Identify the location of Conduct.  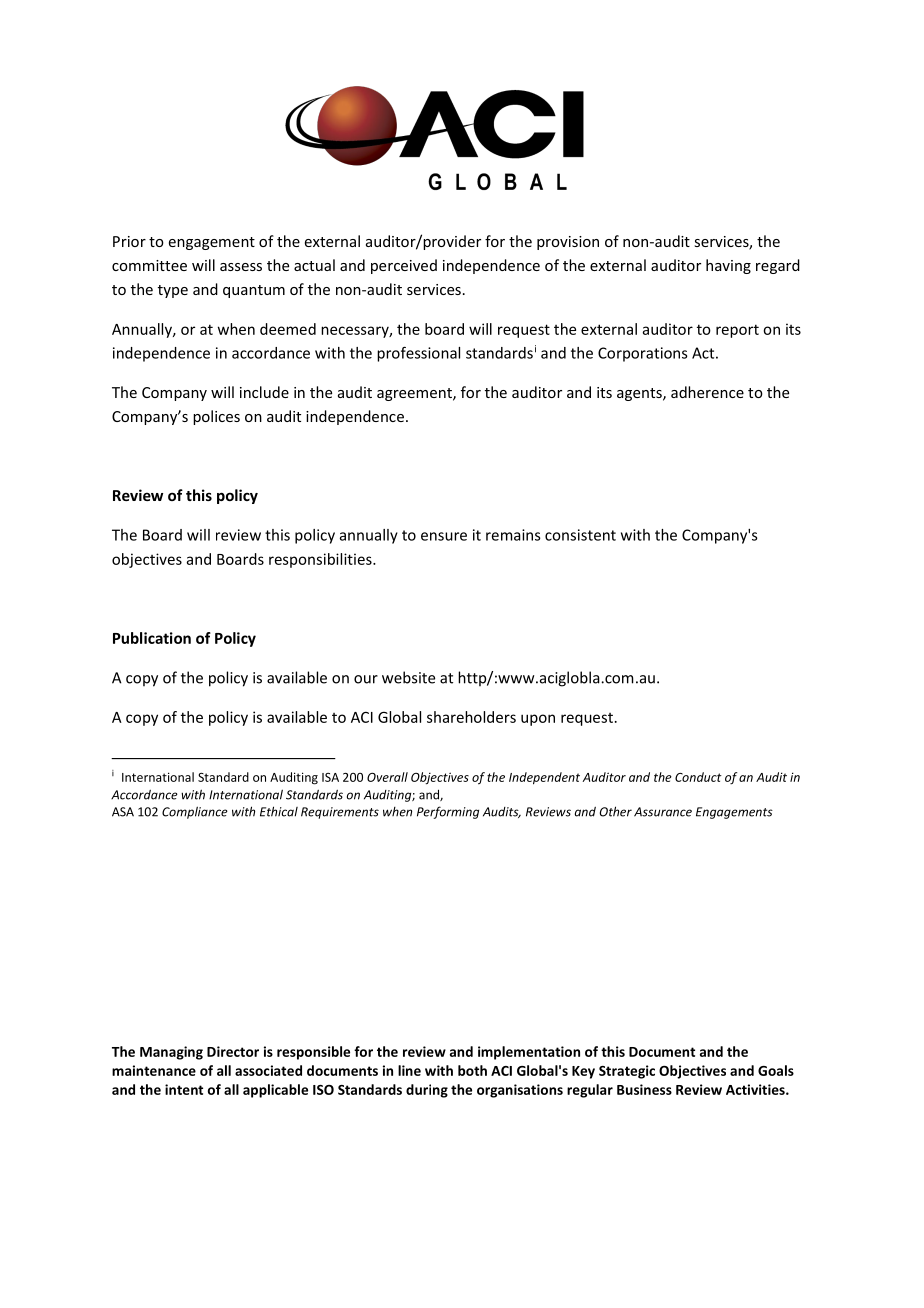
(698, 777).
